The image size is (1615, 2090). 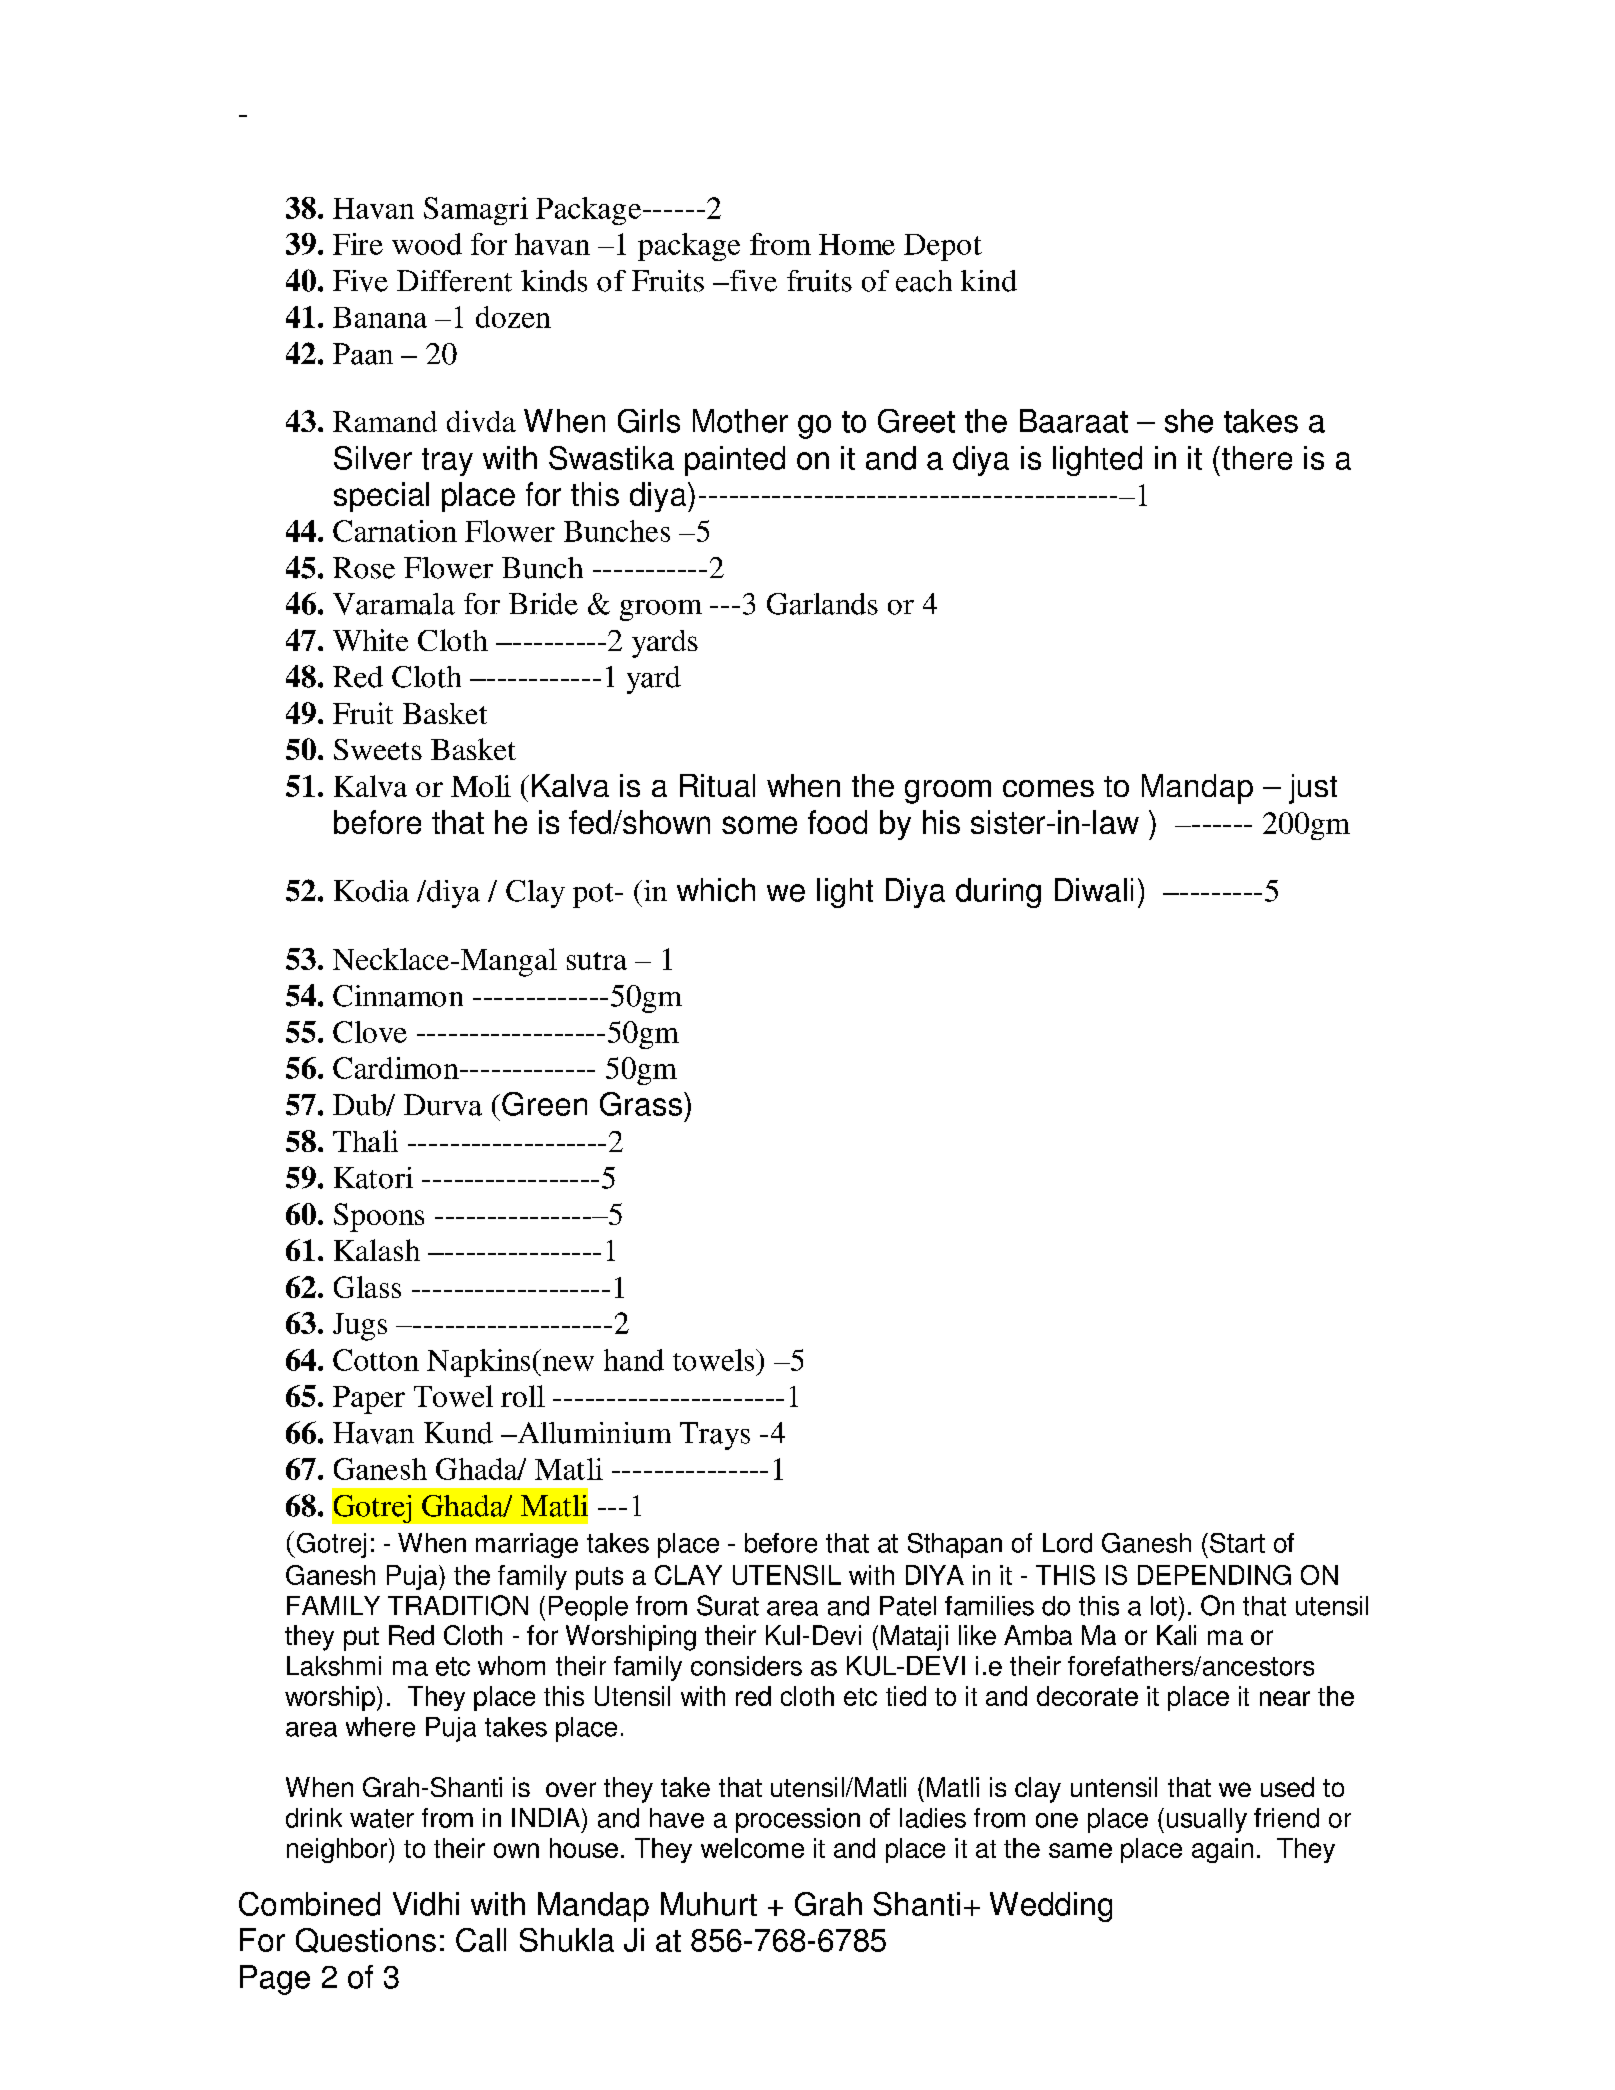 What do you see at coordinates (752, 1848) in the screenshot?
I see `welcome` at bounding box center [752, 1848].
